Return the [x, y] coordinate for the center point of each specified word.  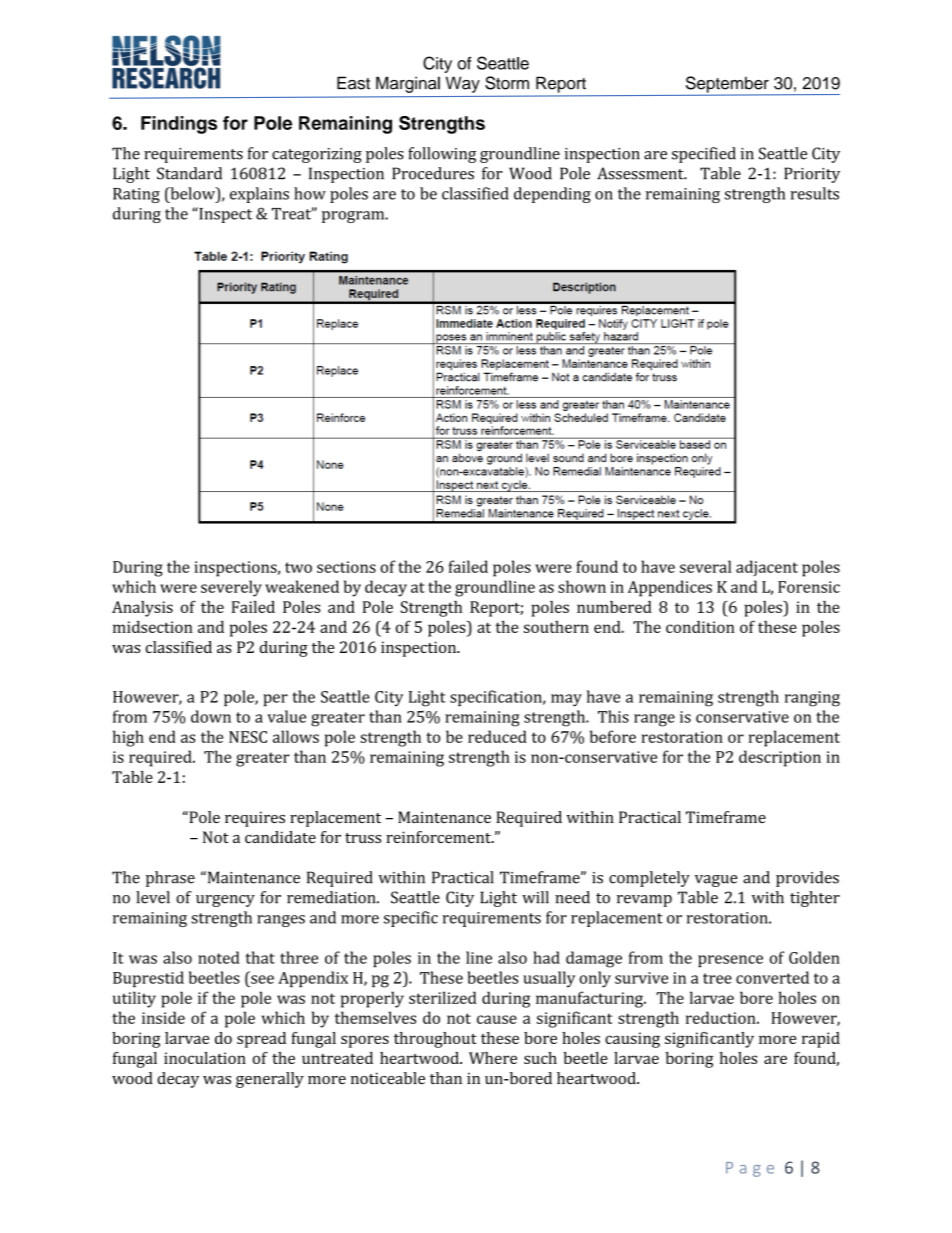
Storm [507, 83]
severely [231, 588]
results [814, 193]
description [780, 758]
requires [255, 819]
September [728, 85]
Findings [179, 125]
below [192, 193]
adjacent [767, 568]
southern [556, 627]
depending [552, 195]
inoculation [205, 1058]
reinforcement [439, 837]
